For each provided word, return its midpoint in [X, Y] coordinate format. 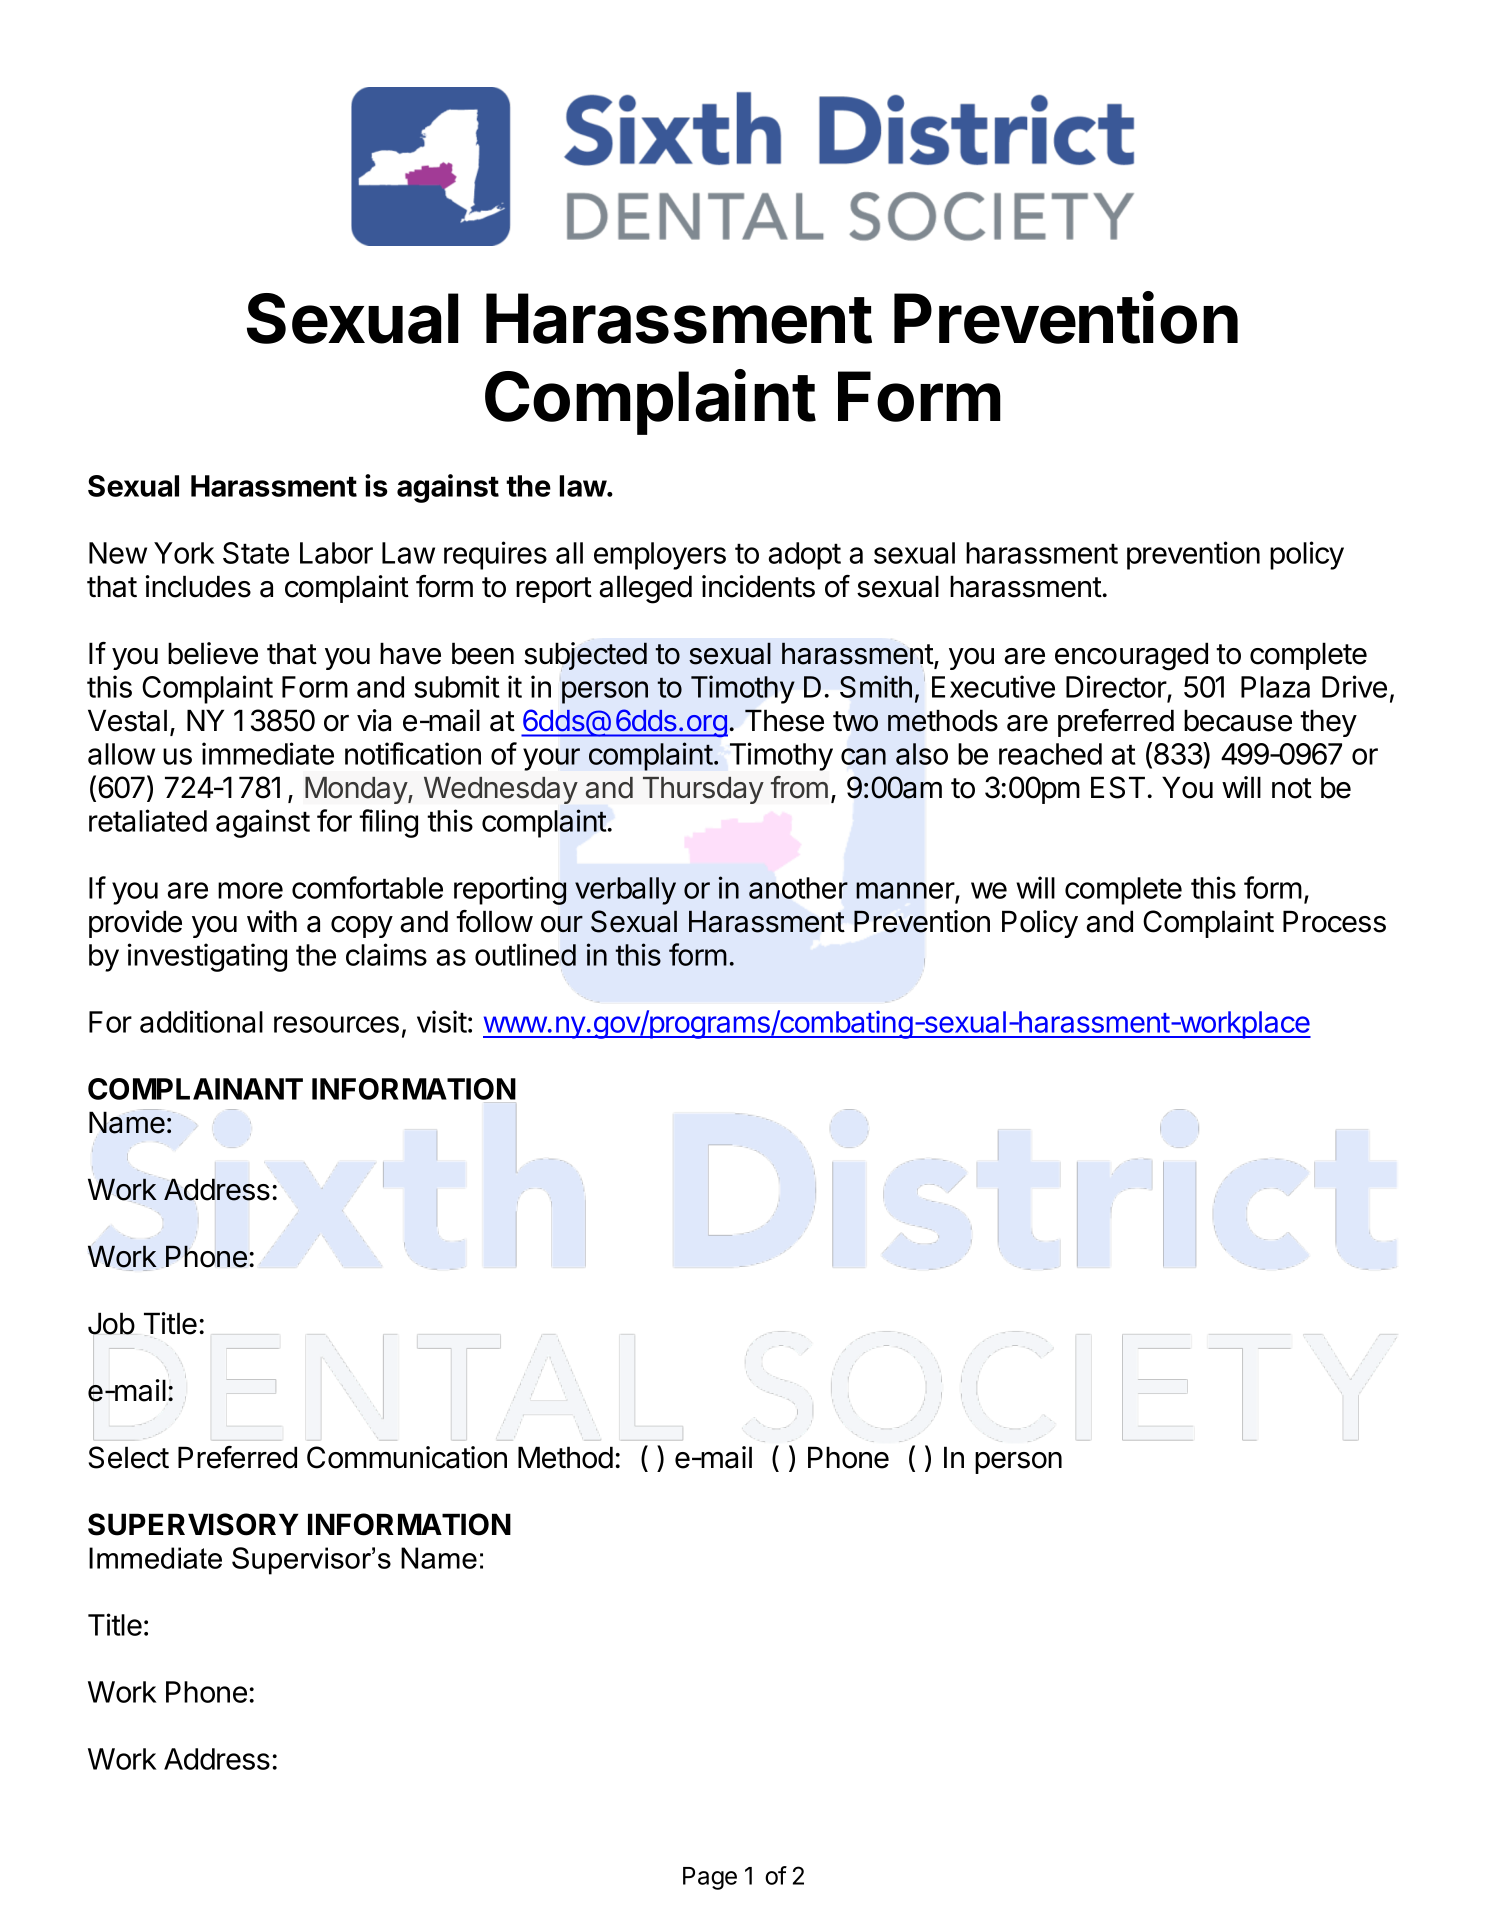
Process [1334, 921]
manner [906, 892]
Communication [407, 1457]
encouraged [1131, 656]
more [250, 890]
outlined [525, 954]
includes [198, 586]
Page [710, 1878]
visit [442, 1021]
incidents [758, 586]
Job [111, 1324]
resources [336, 1024]
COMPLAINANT [195, 1089]
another [798, 888]
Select [129, 1457]
